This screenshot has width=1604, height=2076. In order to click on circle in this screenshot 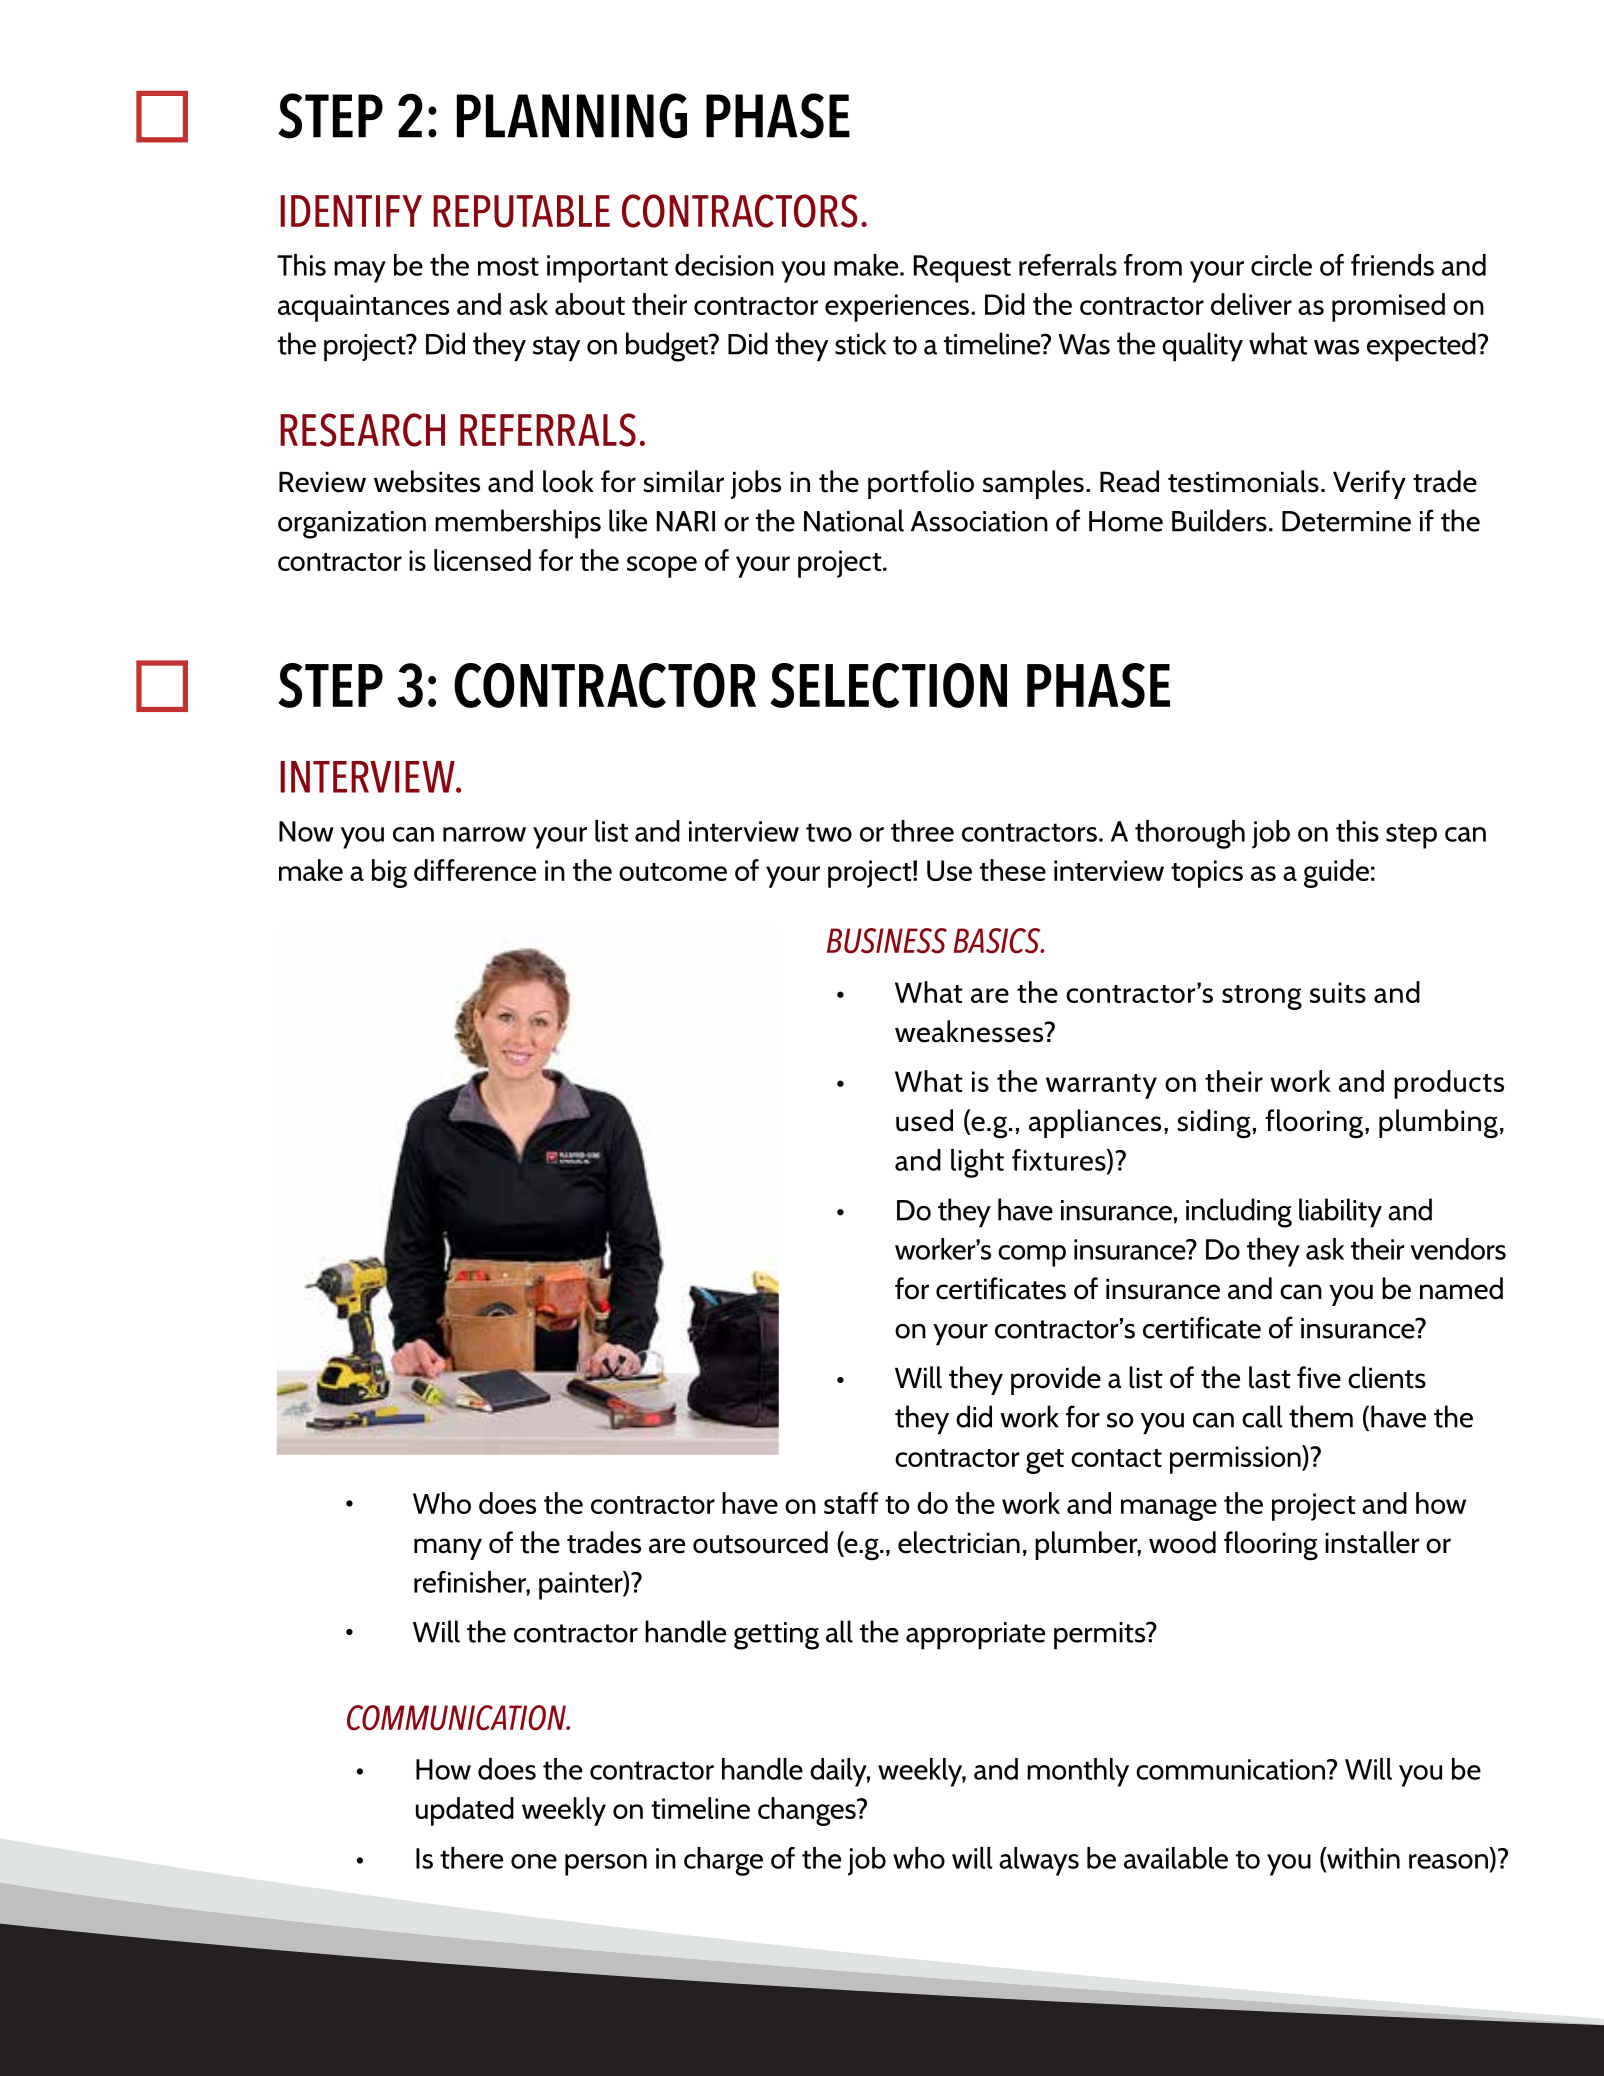, I will do `click(1281, 265)`.
